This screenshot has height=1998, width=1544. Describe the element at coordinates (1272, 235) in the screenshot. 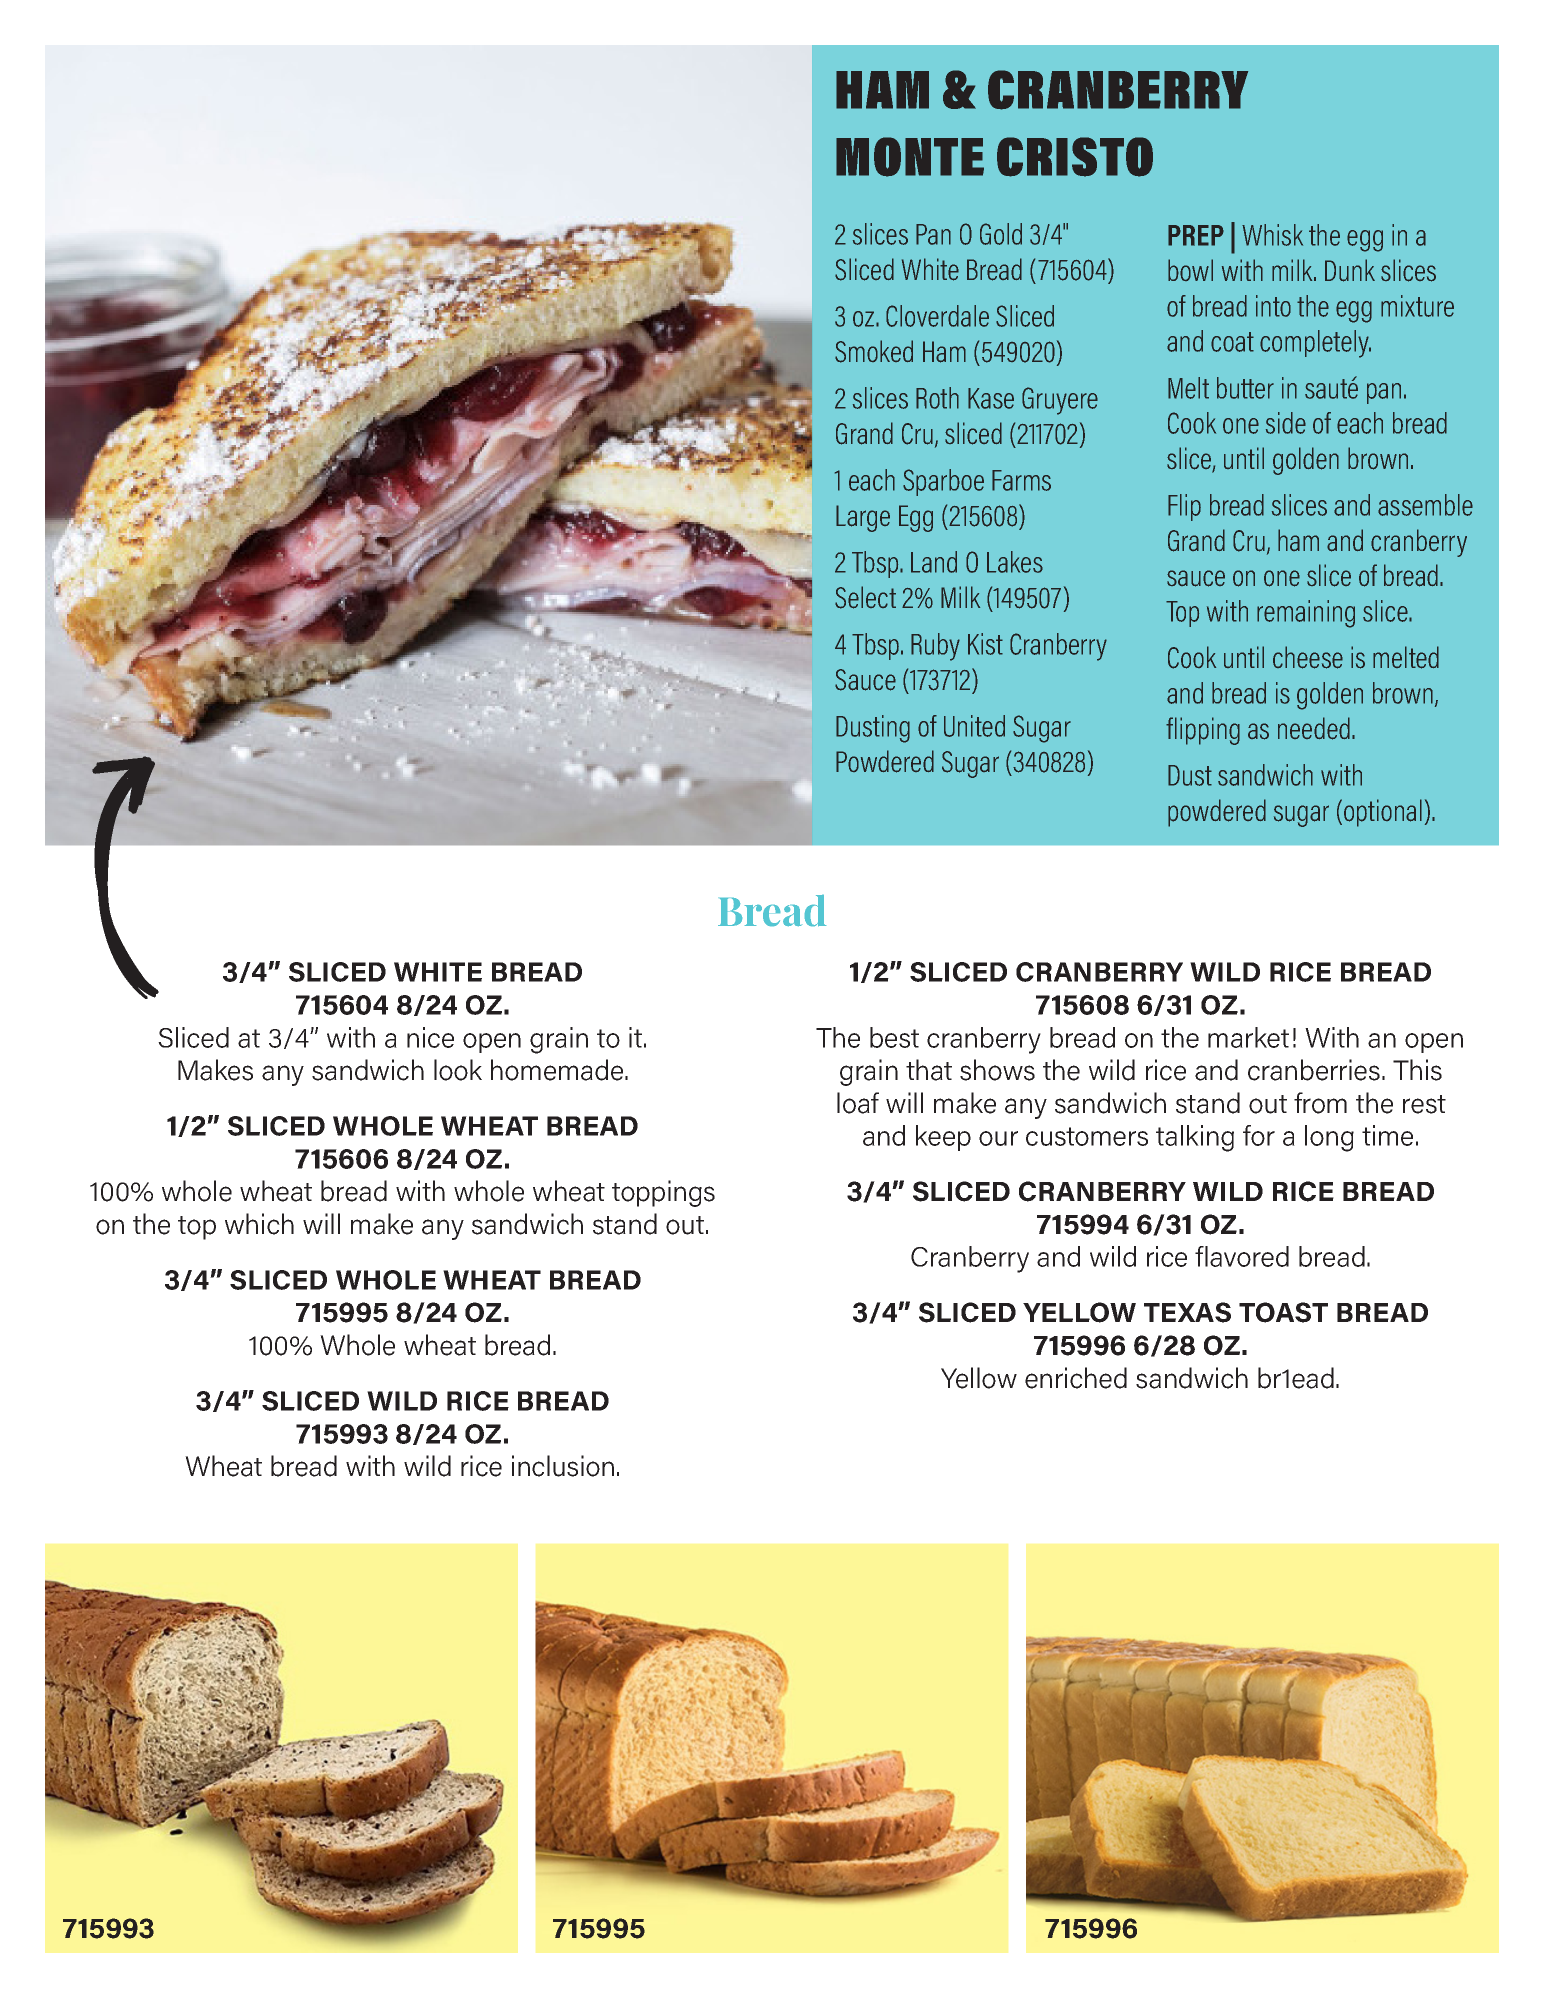

I see `Whisk` at that location.
